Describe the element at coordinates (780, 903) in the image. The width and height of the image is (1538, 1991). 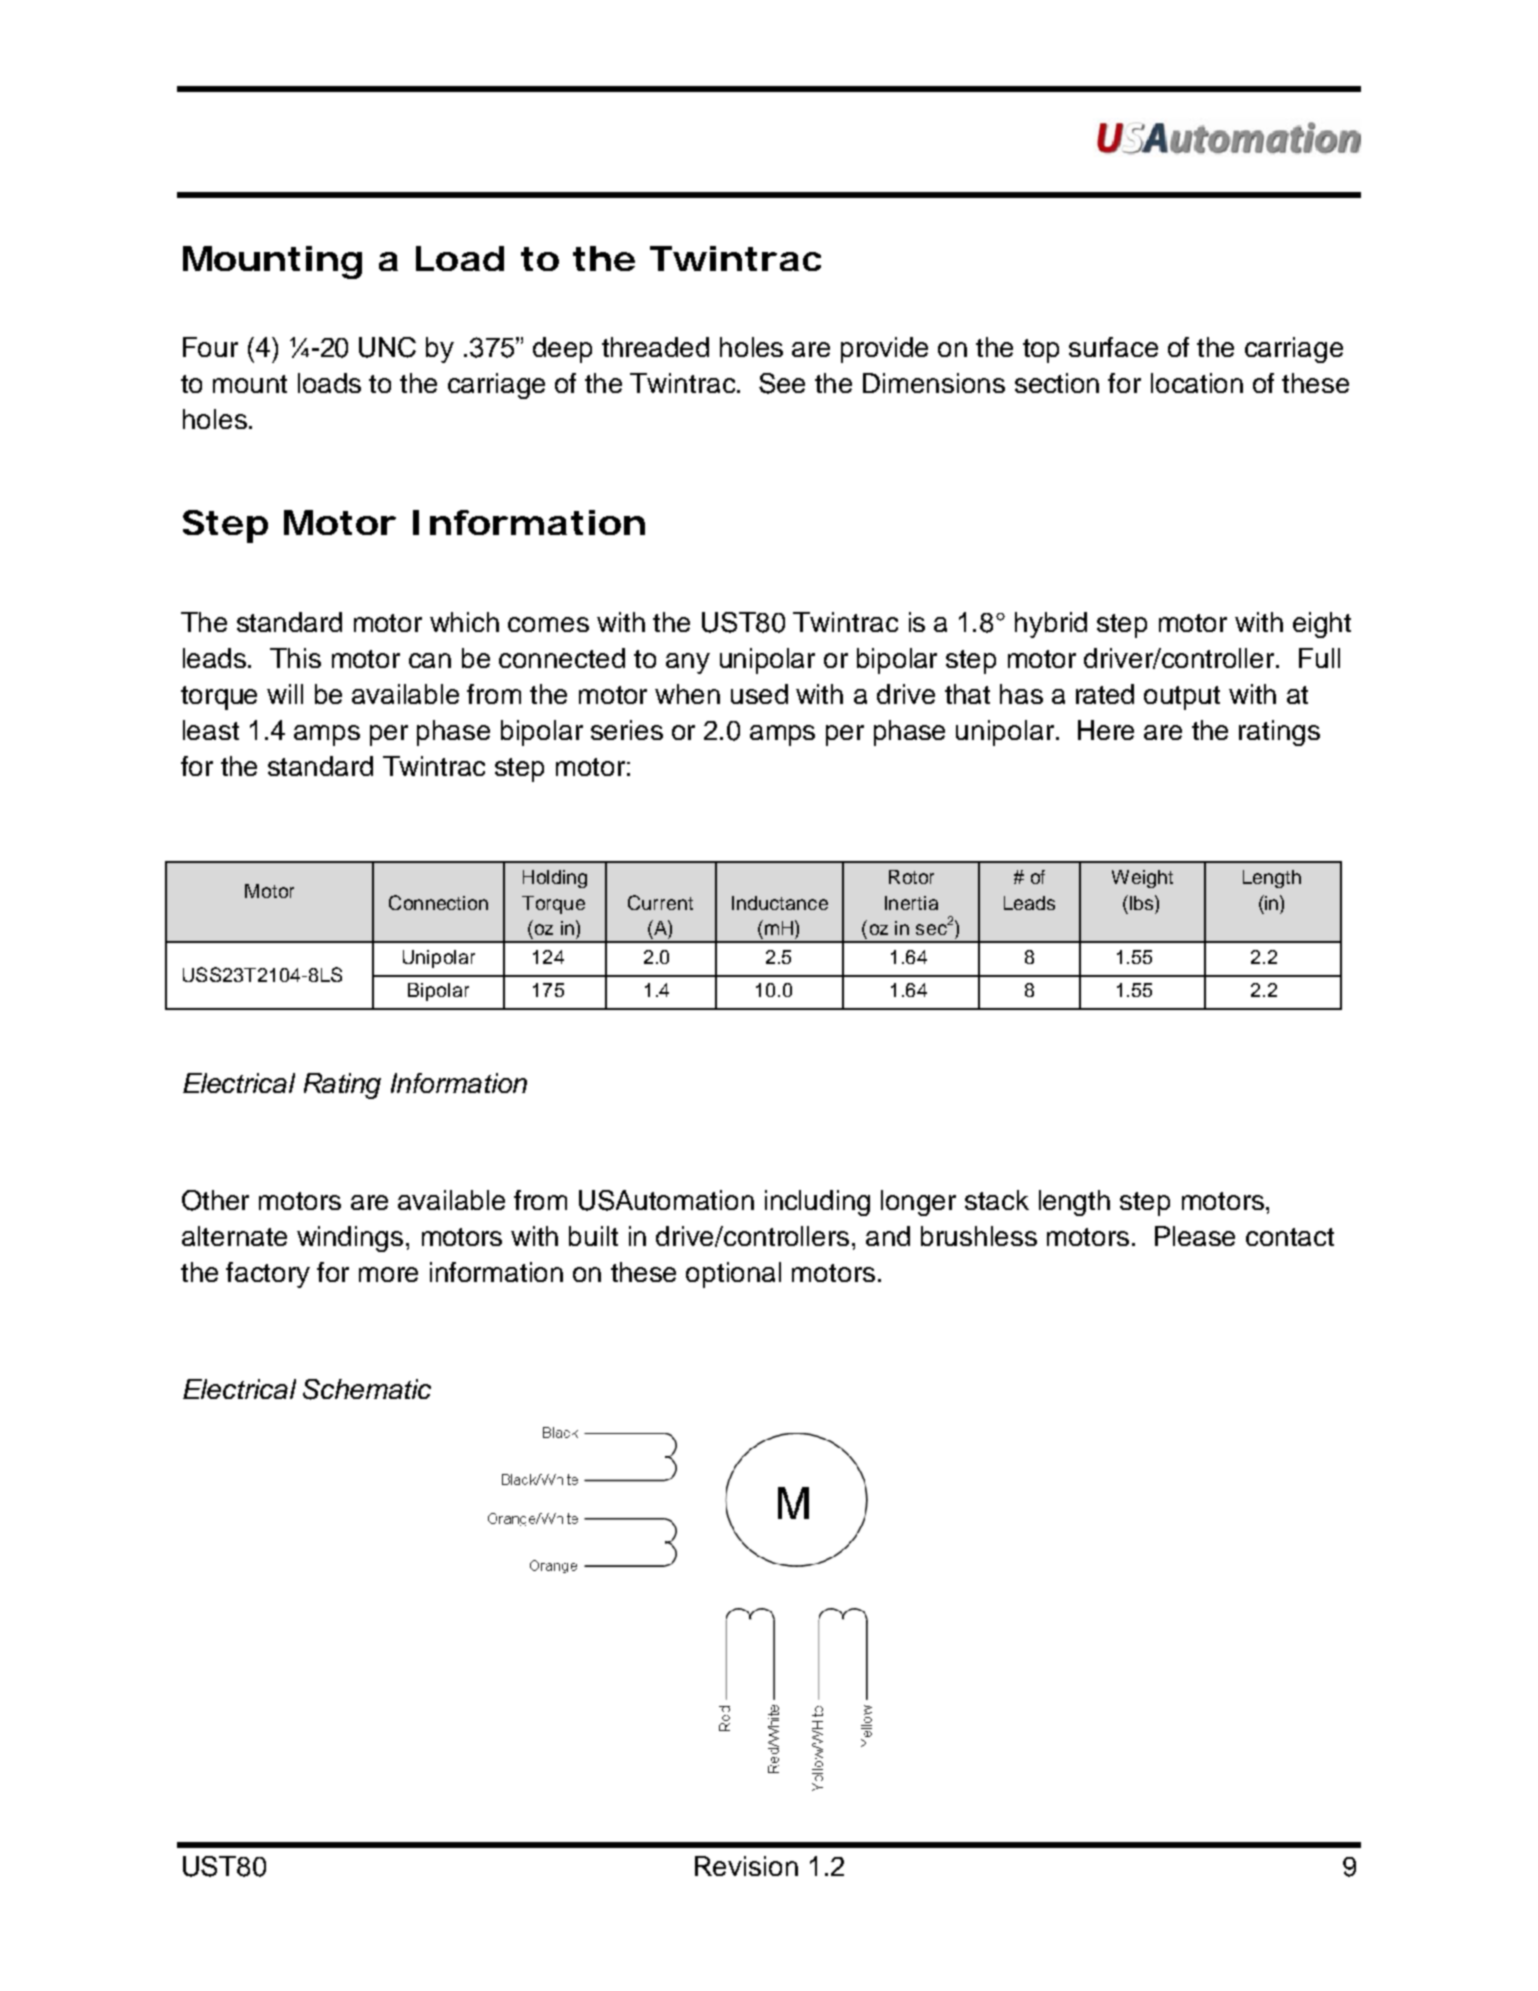
I see `Inductance` at that location.
